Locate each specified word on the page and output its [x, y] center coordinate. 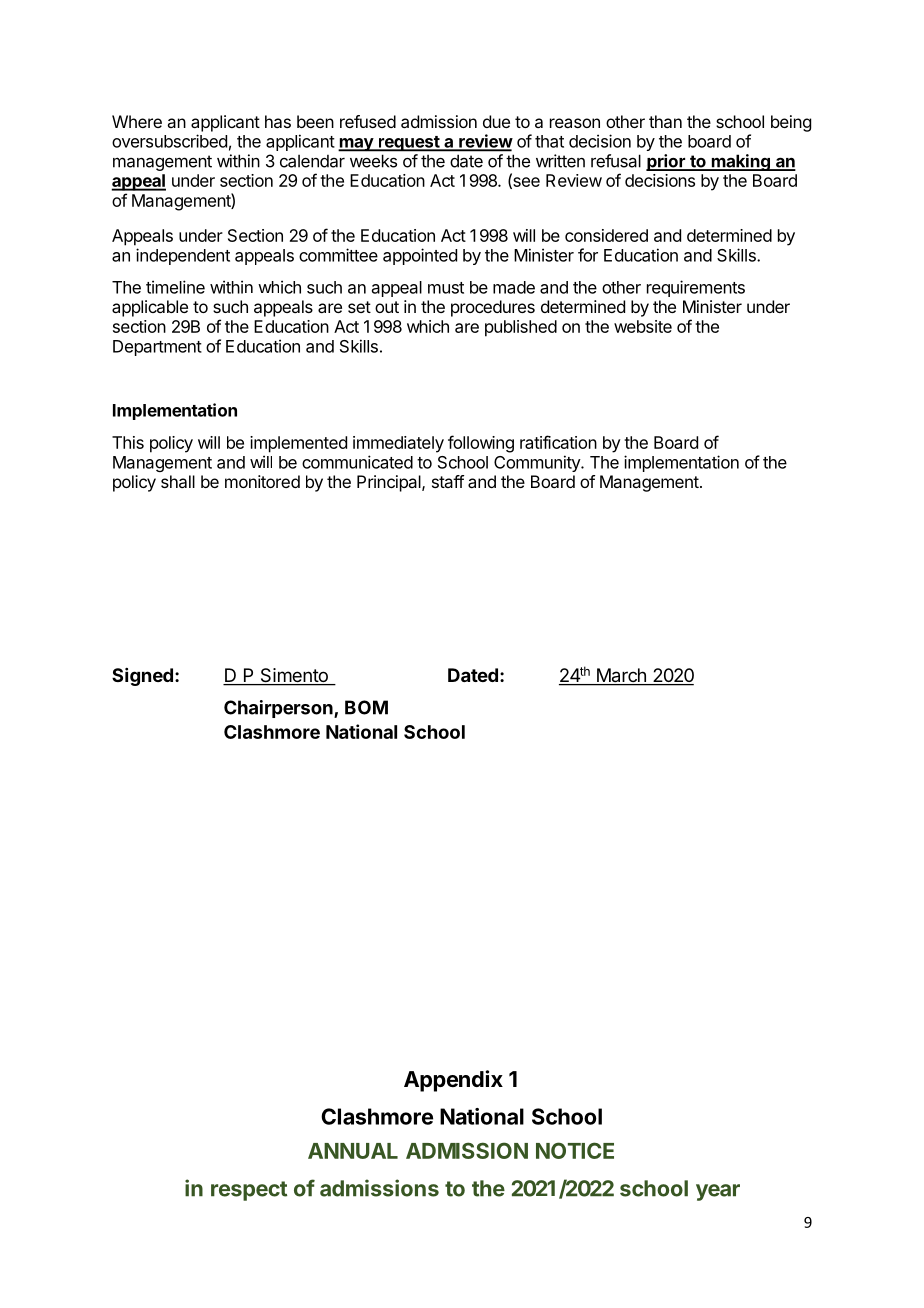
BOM [366, 707]
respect [249, 1191]
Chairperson [279, 709]
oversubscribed [169, 141]
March [621, 676]
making [740, 162]
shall [178, 481]
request [408, 144]
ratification [558, 442]
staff [448, 481]
